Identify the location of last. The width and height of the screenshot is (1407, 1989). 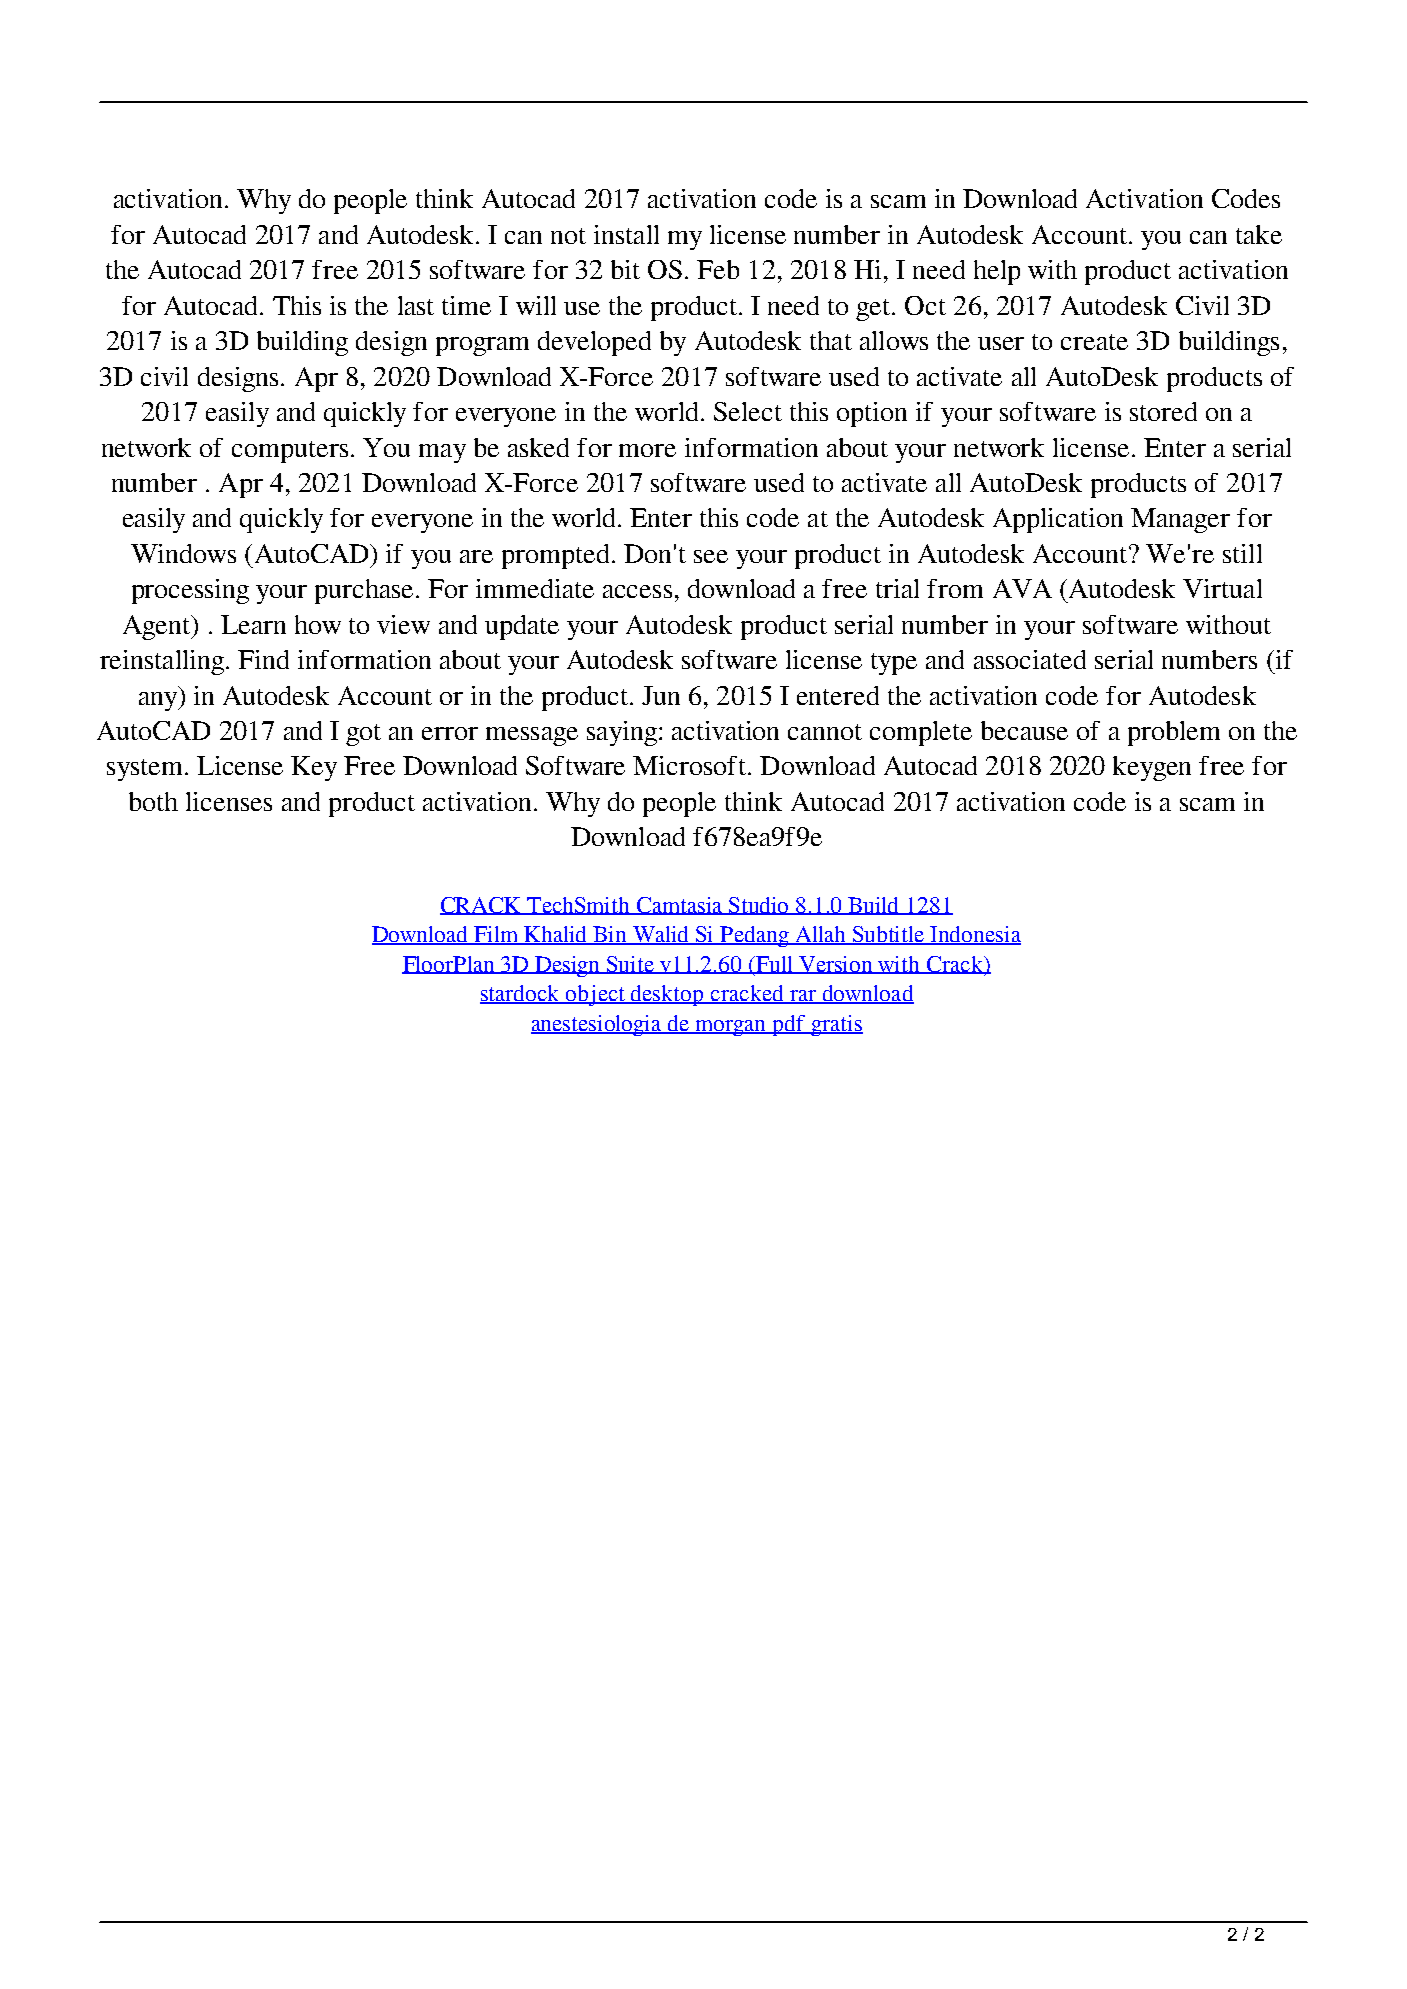
(416, 305).
